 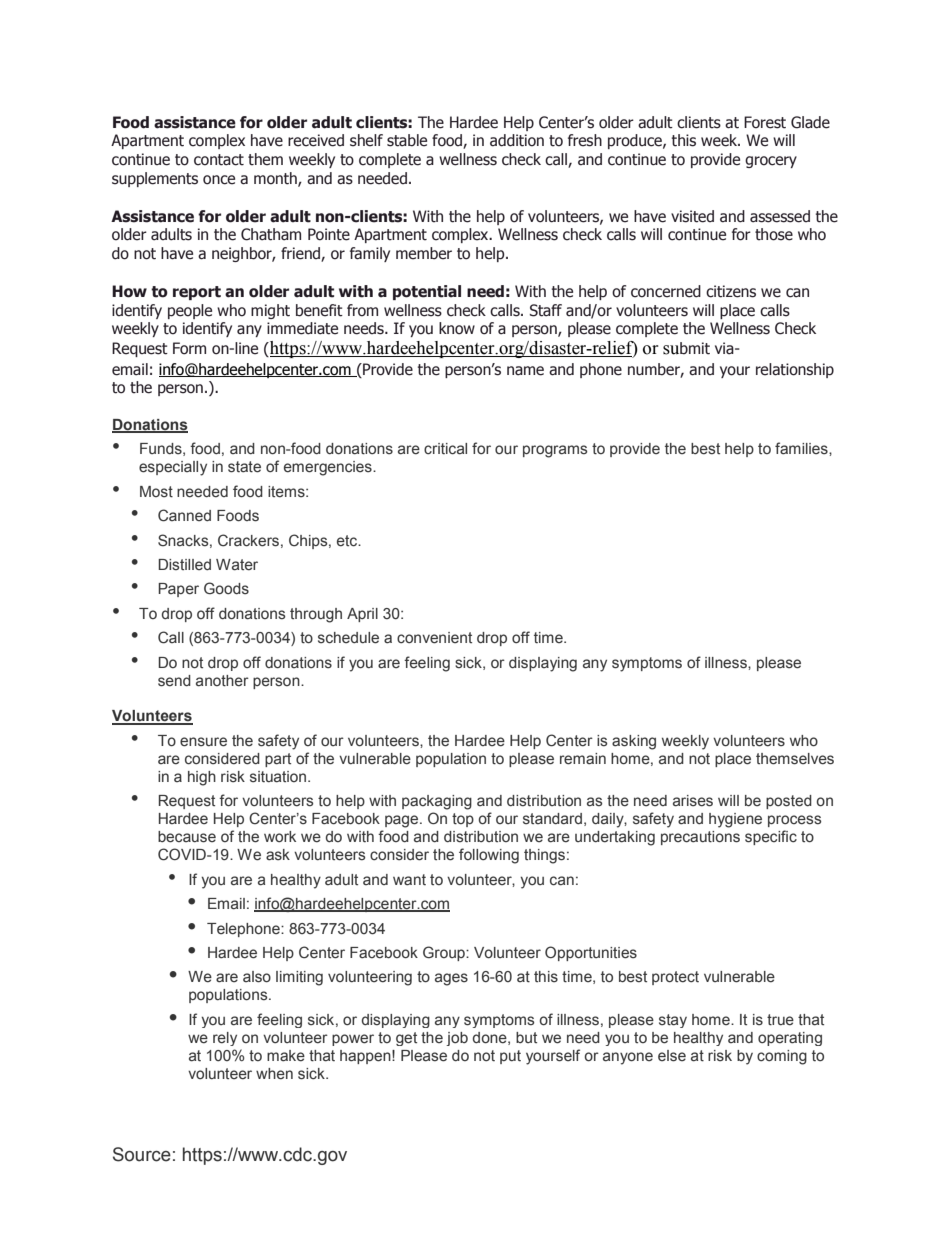 I want to click on coming, so click(x=782, y=1057).
